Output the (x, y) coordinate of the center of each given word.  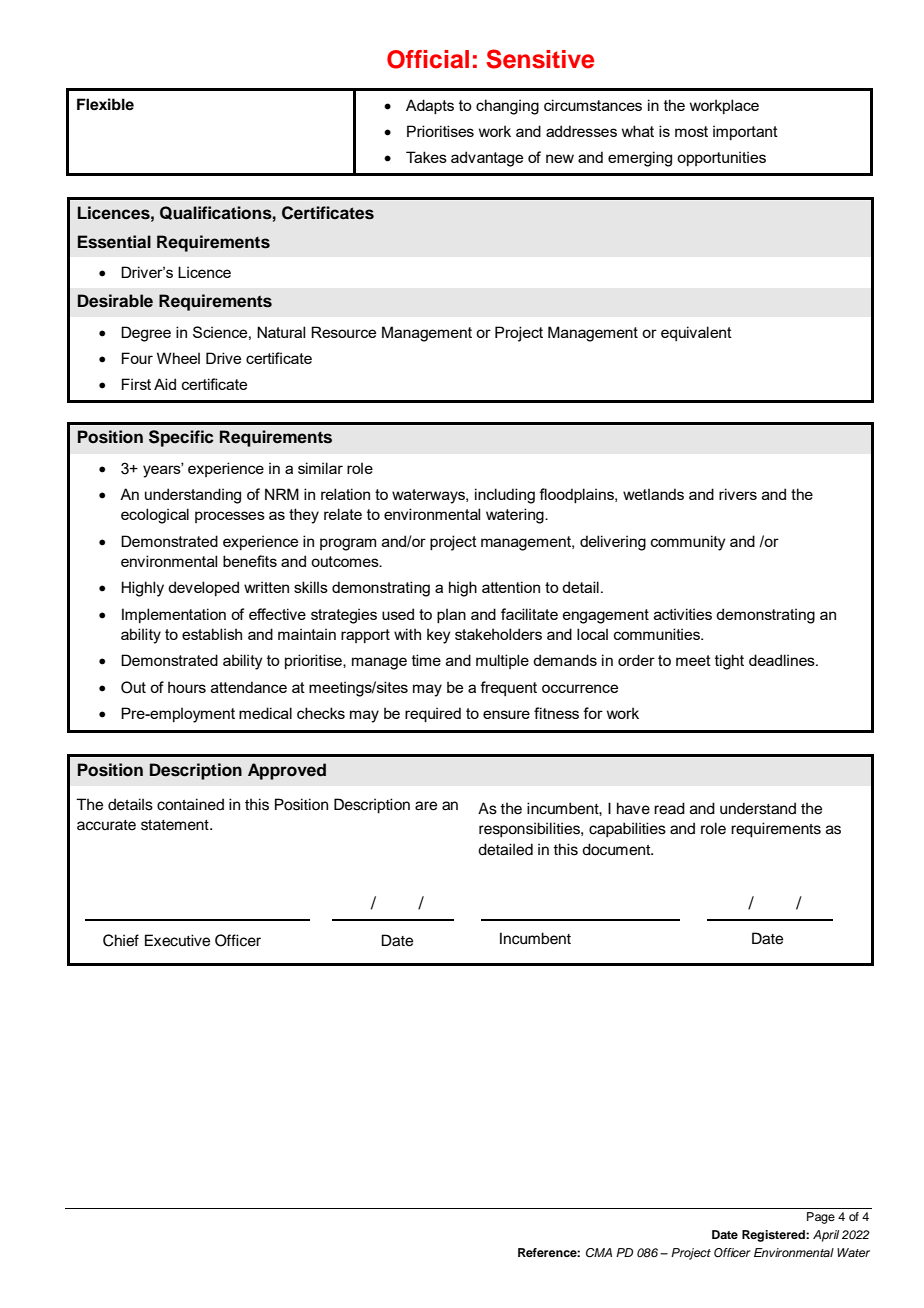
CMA (599, 1253)
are (426, 806)
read (669, 808)
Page (821, 1218)
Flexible (105, 104)
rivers (738, 494)
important (745, 132)
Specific (181, 438)
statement (176, 825)
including (505, 496)
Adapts (430, 106)
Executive (177, 940)
